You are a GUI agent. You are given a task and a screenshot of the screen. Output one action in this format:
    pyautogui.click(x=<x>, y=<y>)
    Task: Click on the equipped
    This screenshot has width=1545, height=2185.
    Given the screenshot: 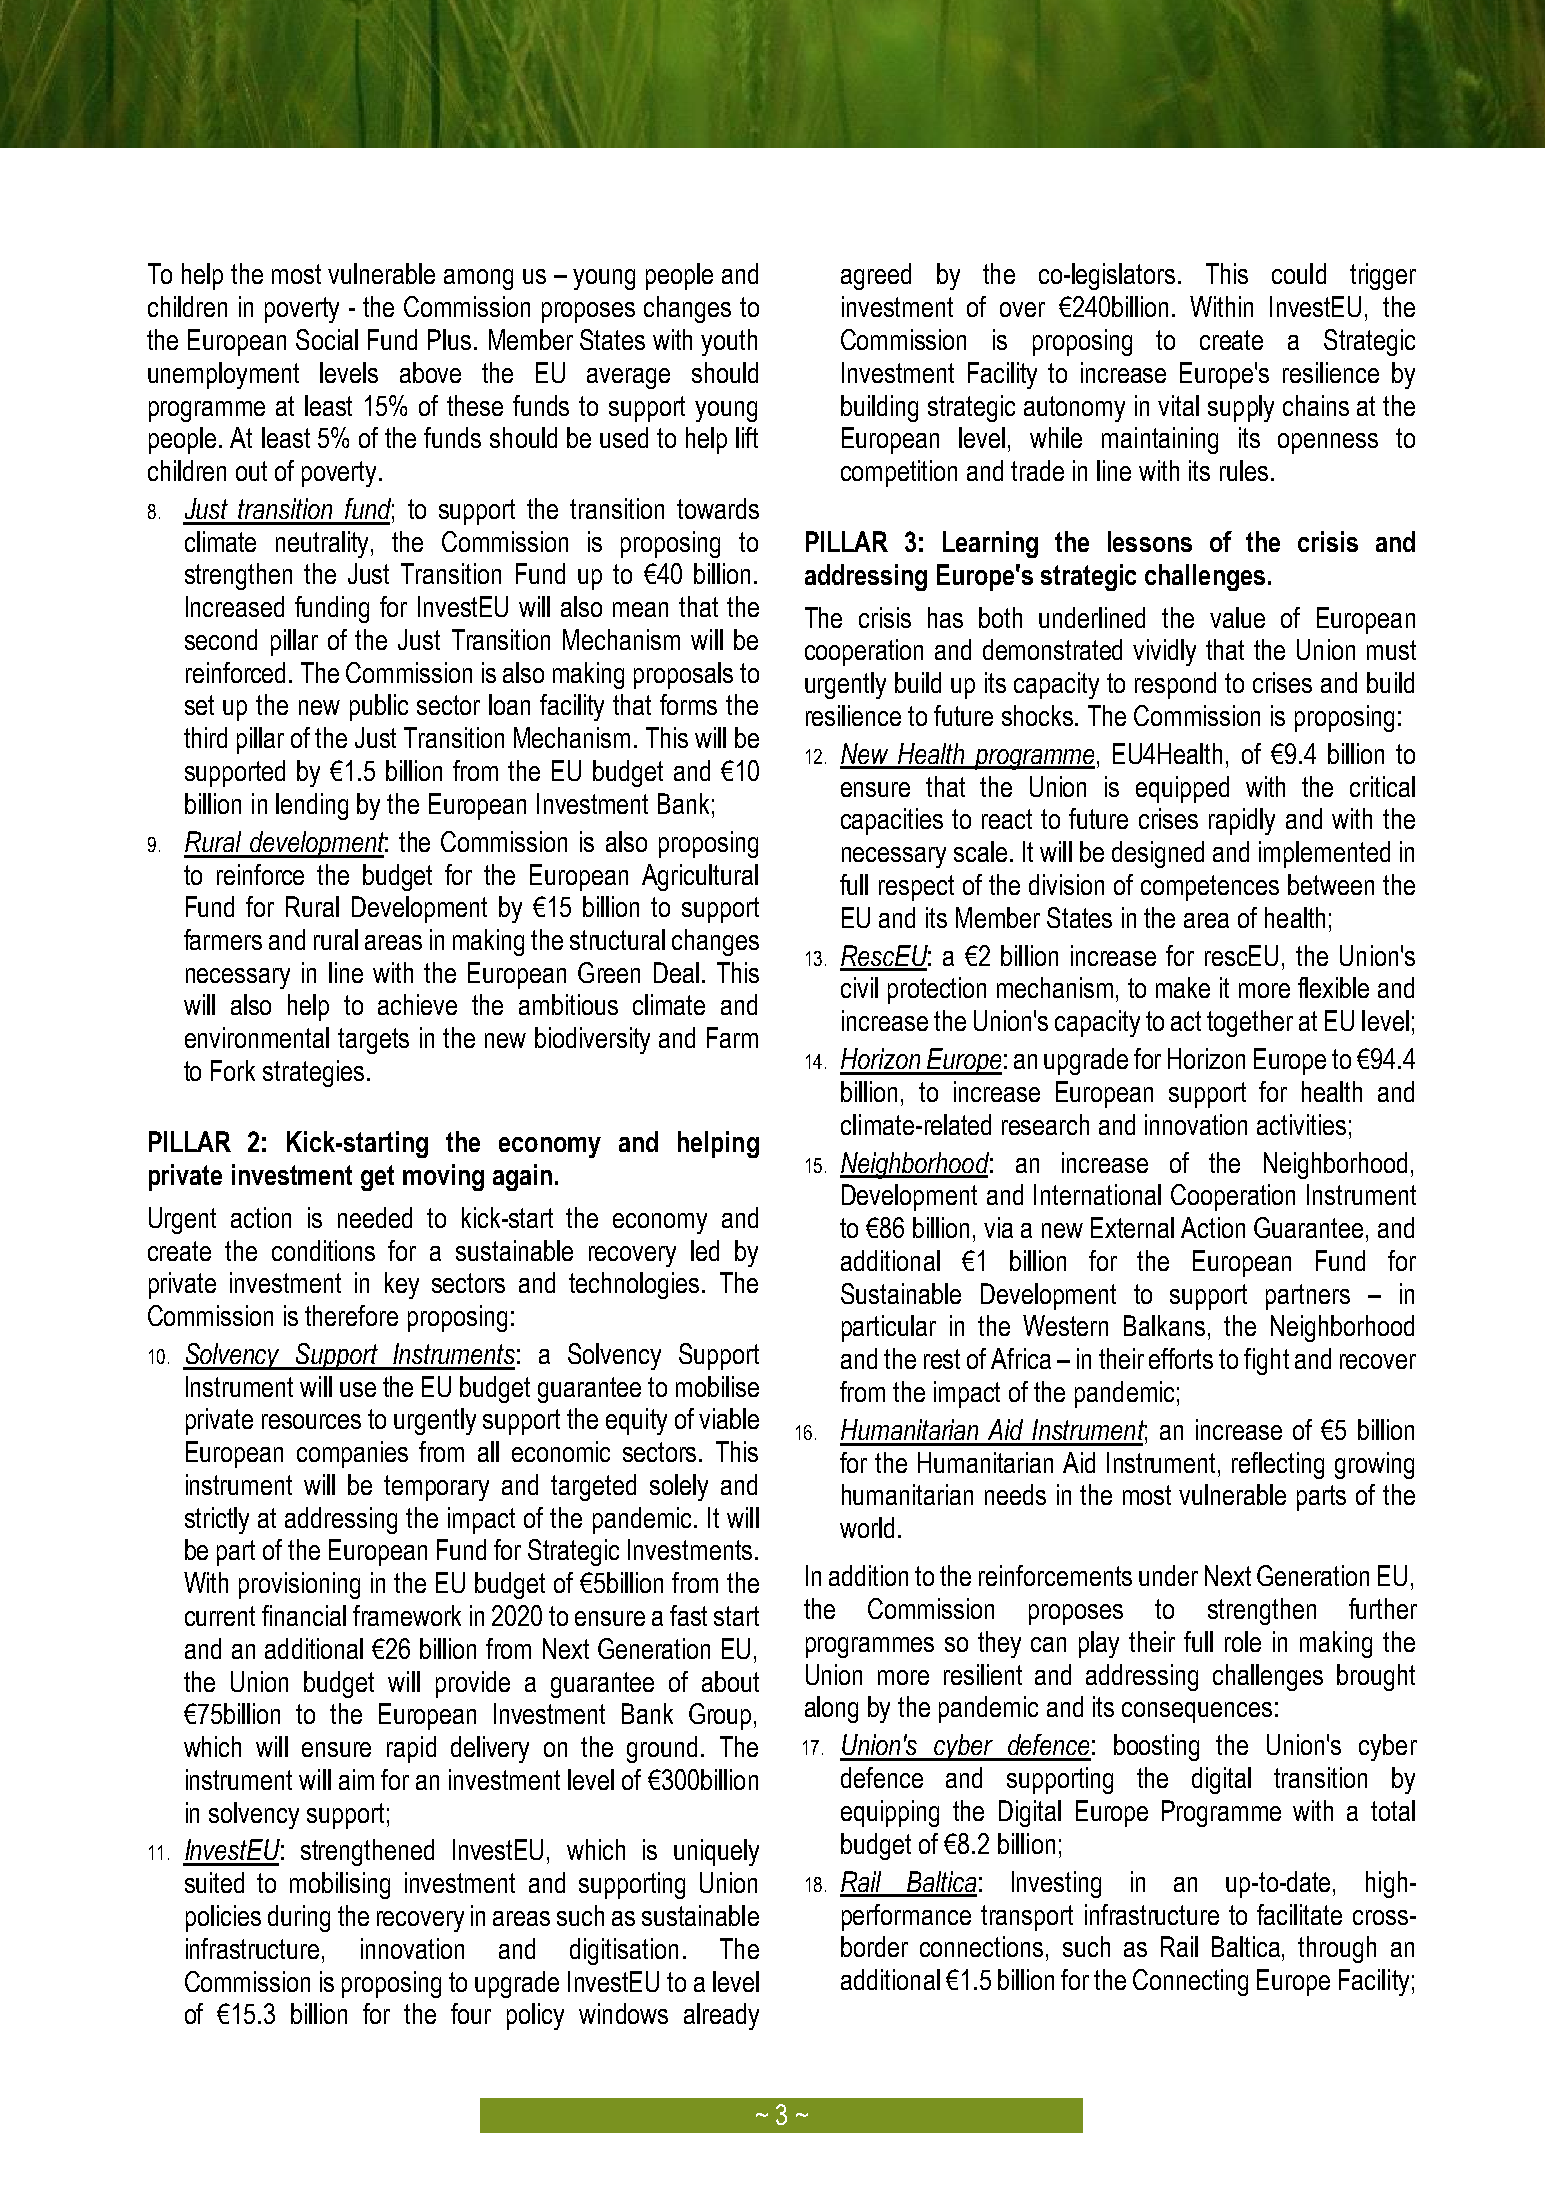 What is the action you would take?
    pyautogui.click(x=1182, y=789)
